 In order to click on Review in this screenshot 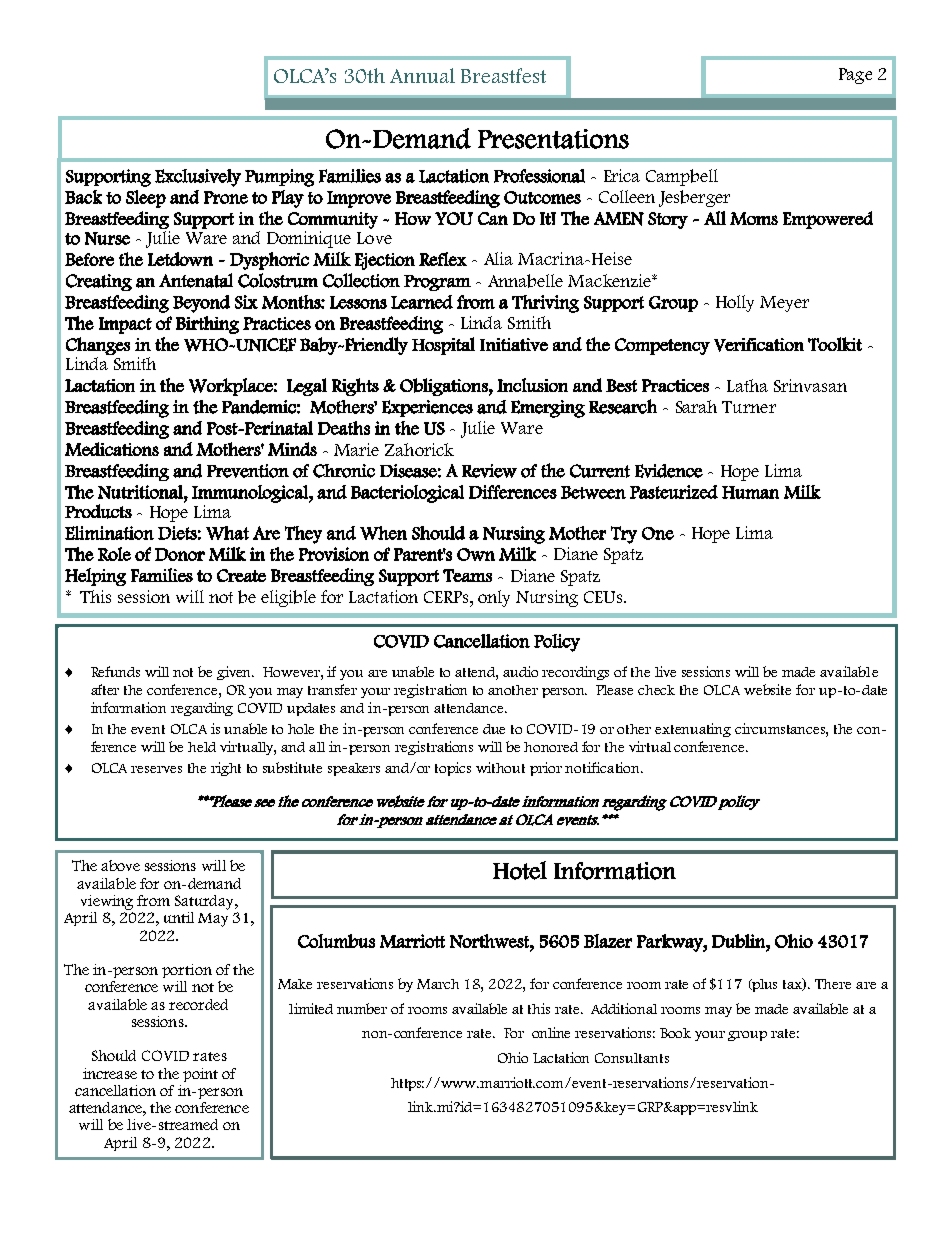, I will do `click(489, 471)`.
